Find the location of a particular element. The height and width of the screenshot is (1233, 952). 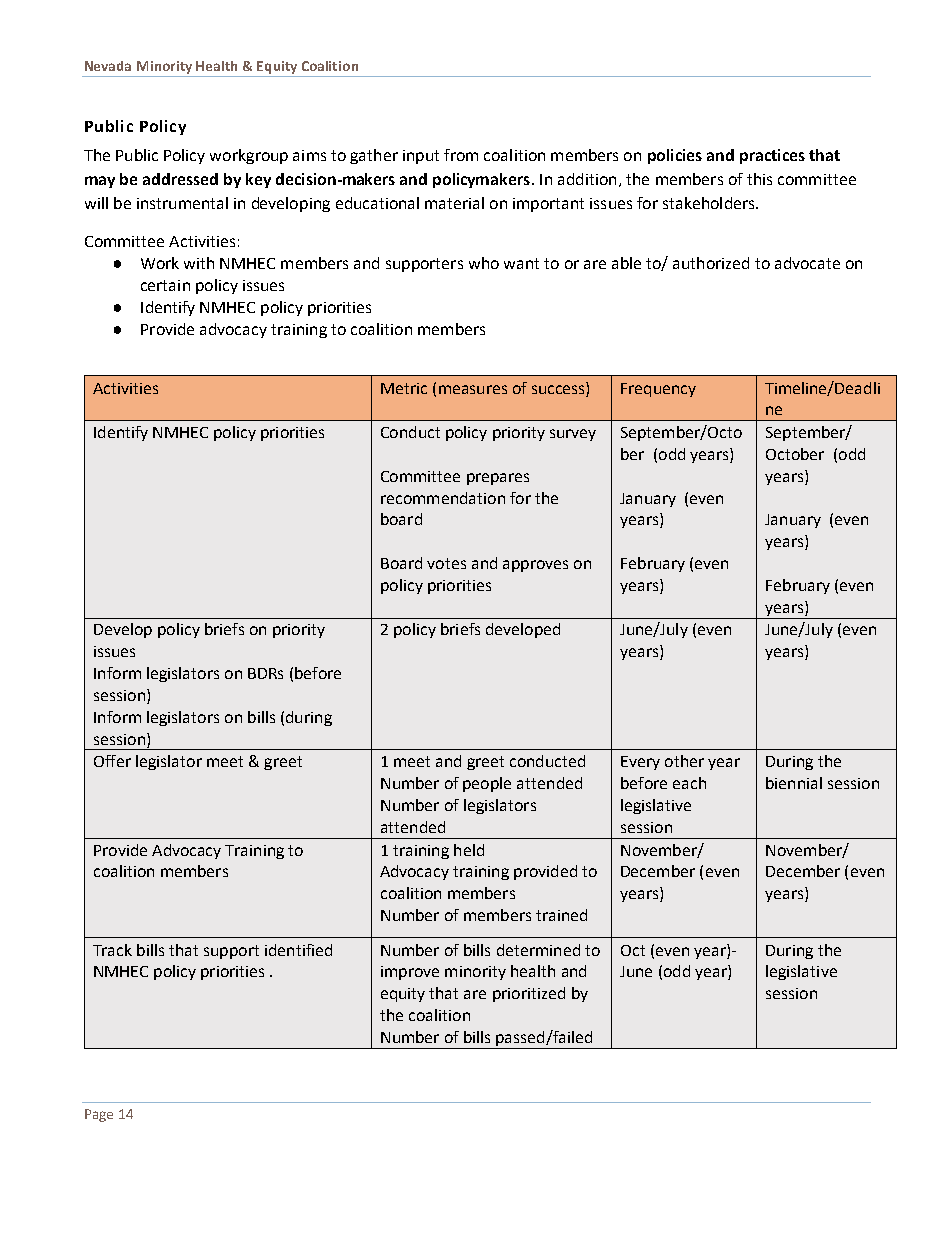

from is located at coordinates (461, 155).
